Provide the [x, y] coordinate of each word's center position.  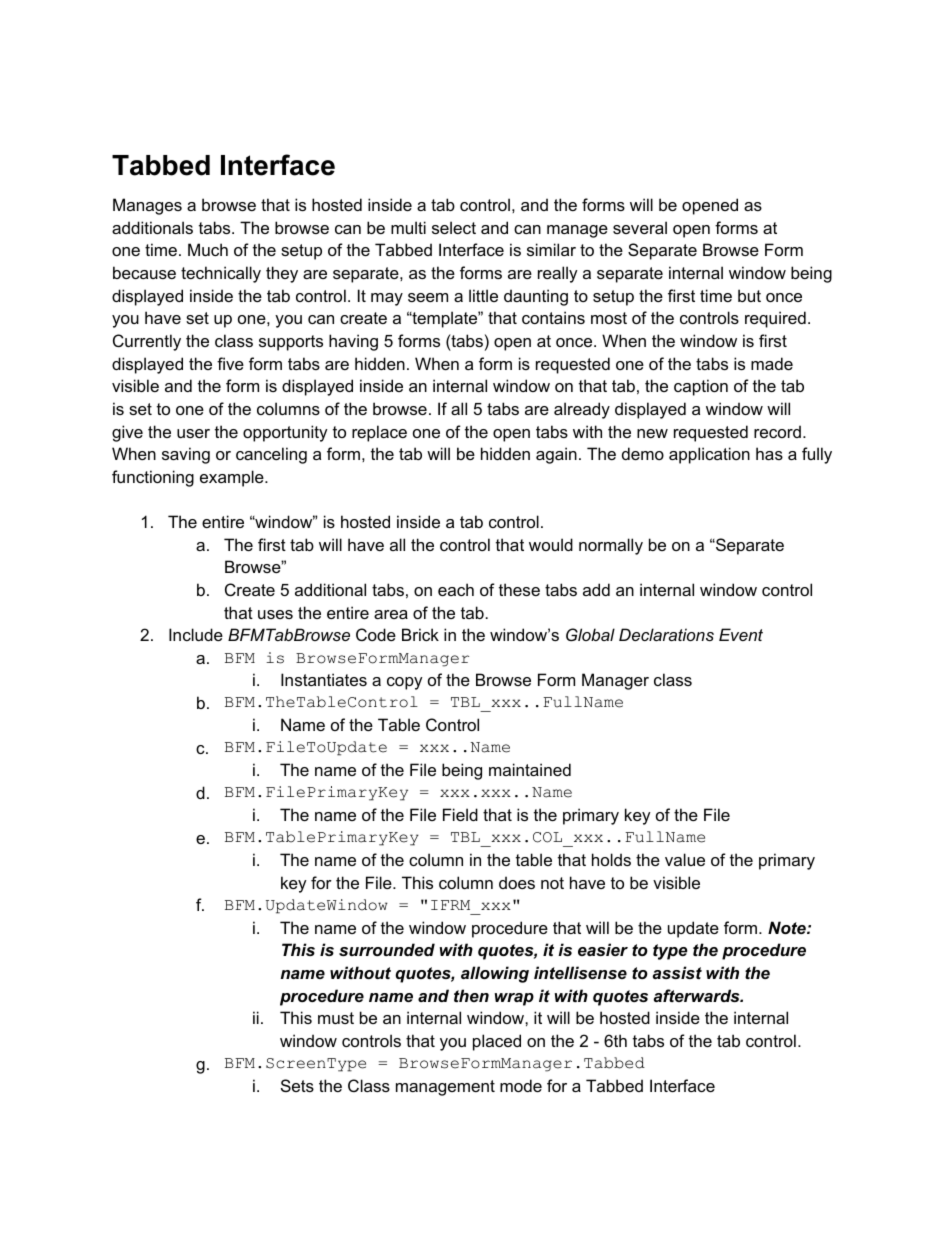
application [709, 455]
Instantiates [324, 679]
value [685, 859]
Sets [297, 1085]
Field [460, 814]
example [233, 478]
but [749, 295]
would [551, 544]
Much [208, 249]
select [454, 227]
